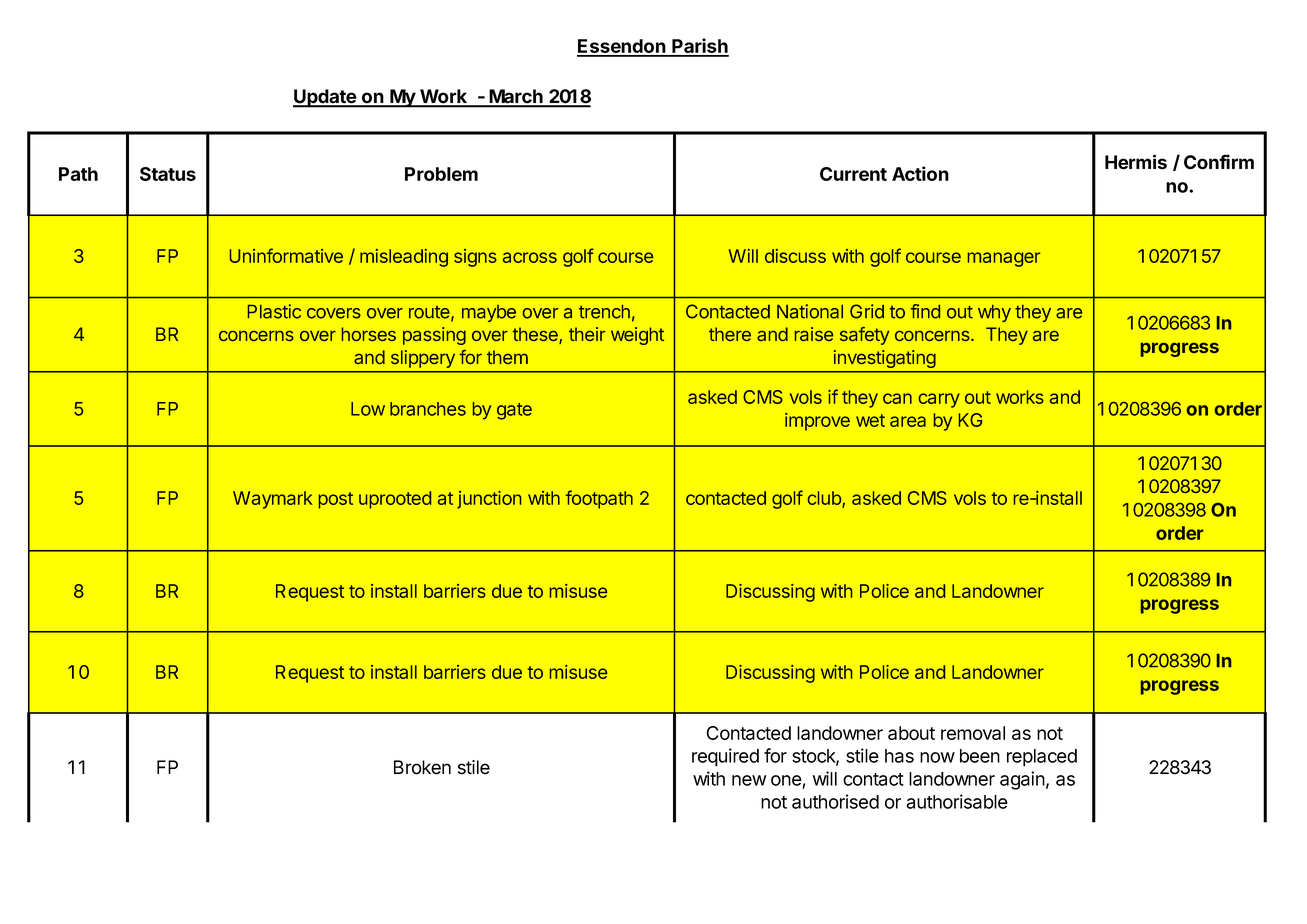 The height and width of the image is (924, 1307). I want to click on manager, so click(1004, 259).
